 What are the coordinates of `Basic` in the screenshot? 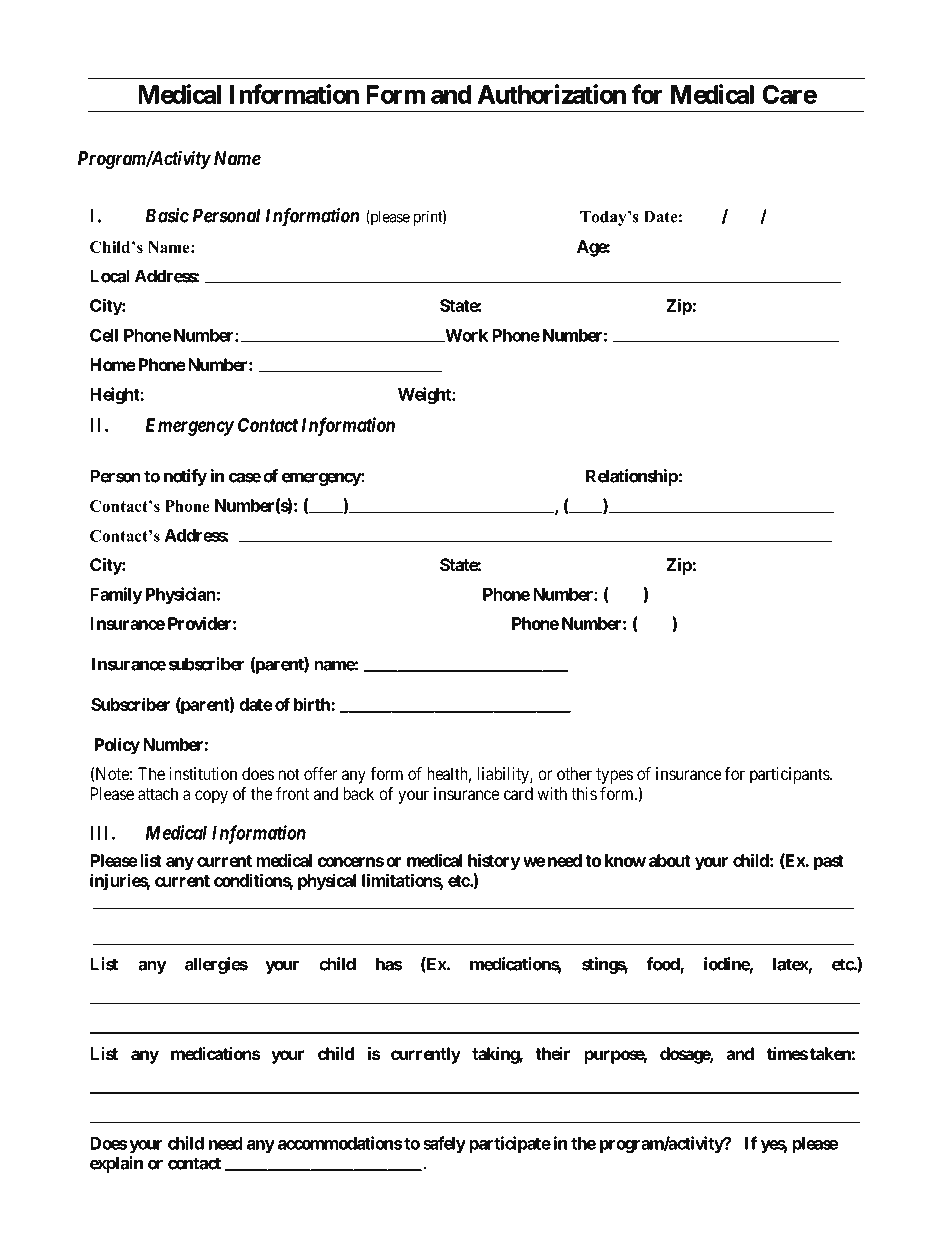 It's located at (167, 215).
